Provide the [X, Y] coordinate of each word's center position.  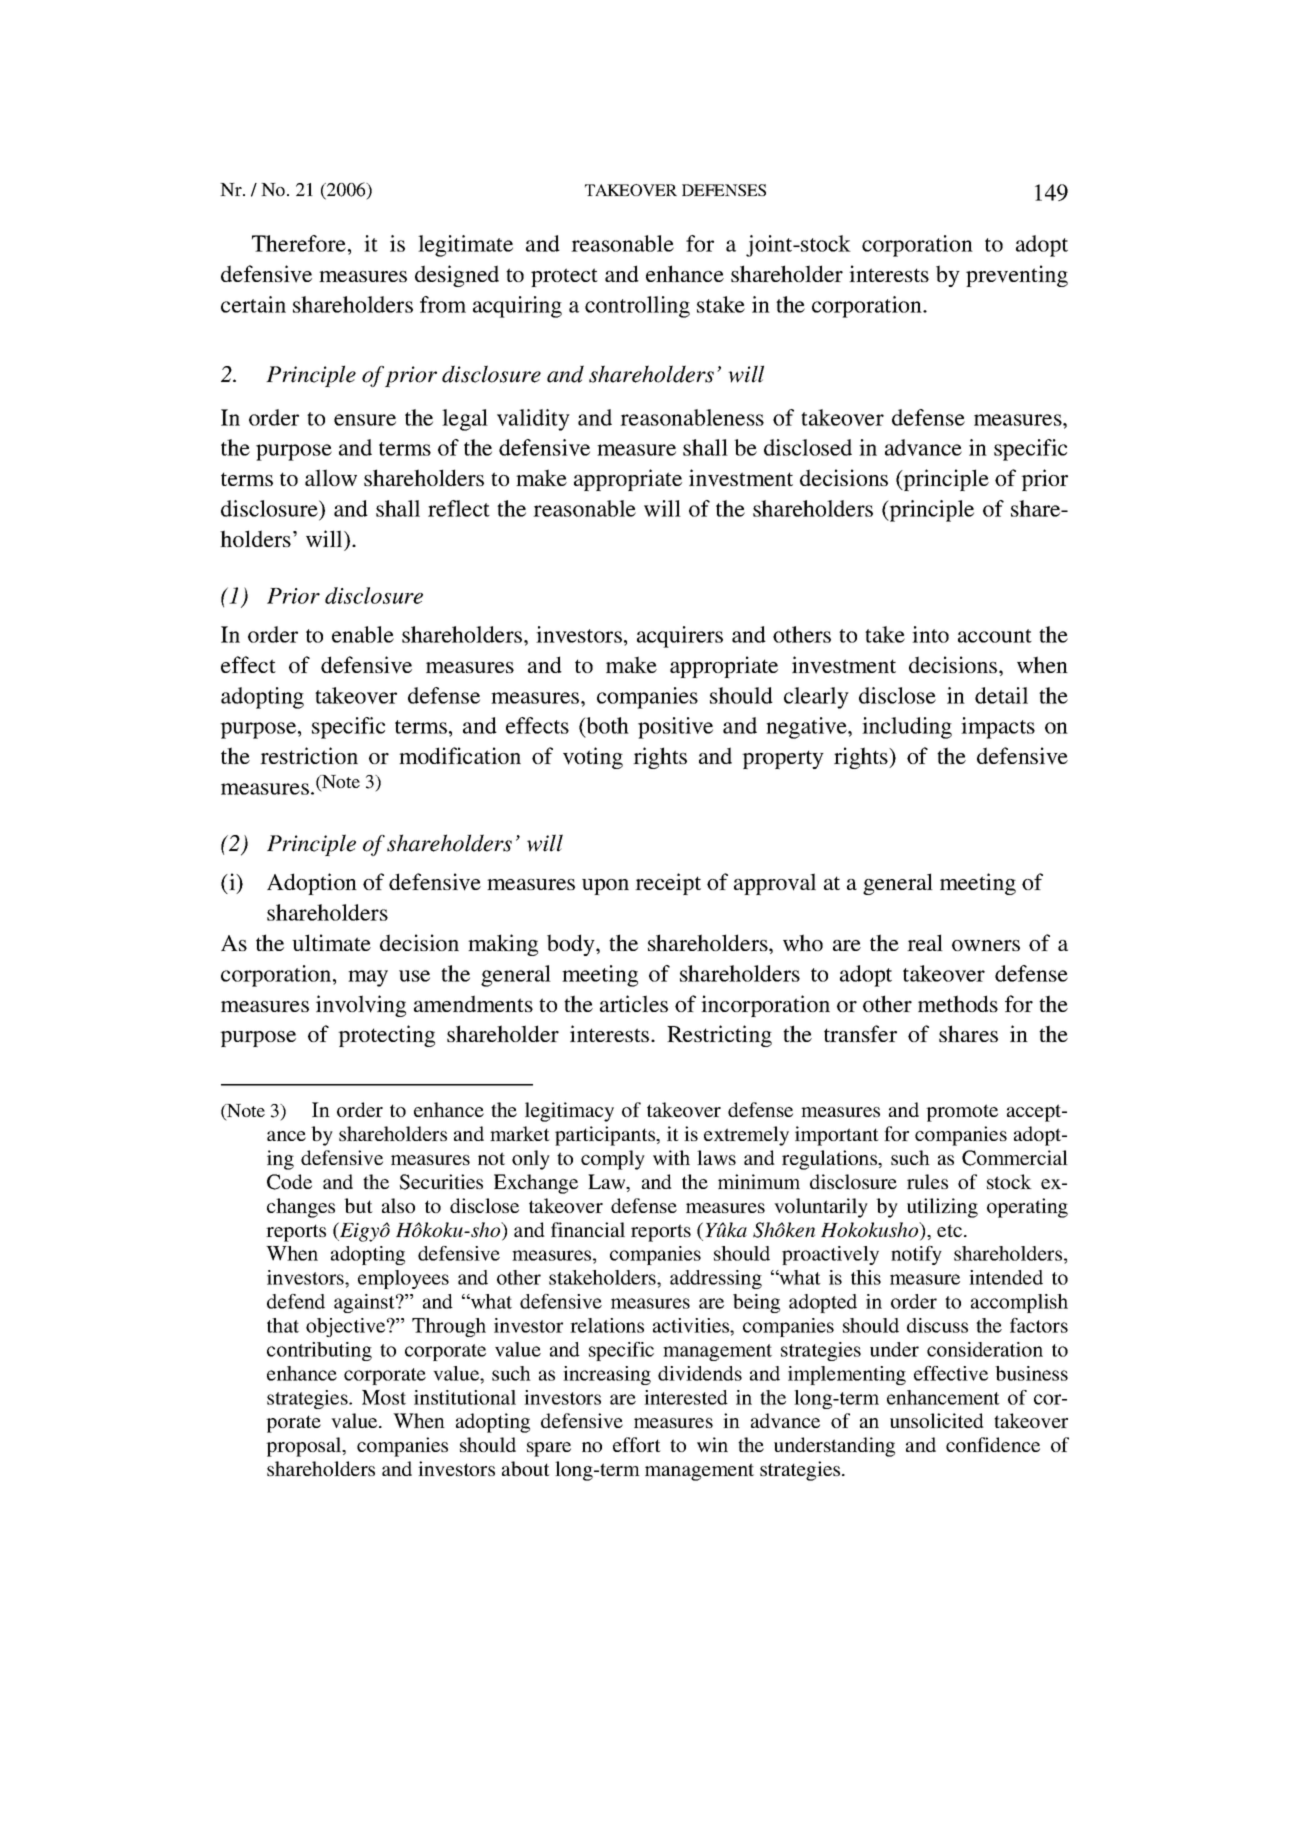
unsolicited [937, 1420]
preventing [1017, 276]
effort [637, 1444]
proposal [305, 1447]
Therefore [299, 243]
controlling [637, 307]
